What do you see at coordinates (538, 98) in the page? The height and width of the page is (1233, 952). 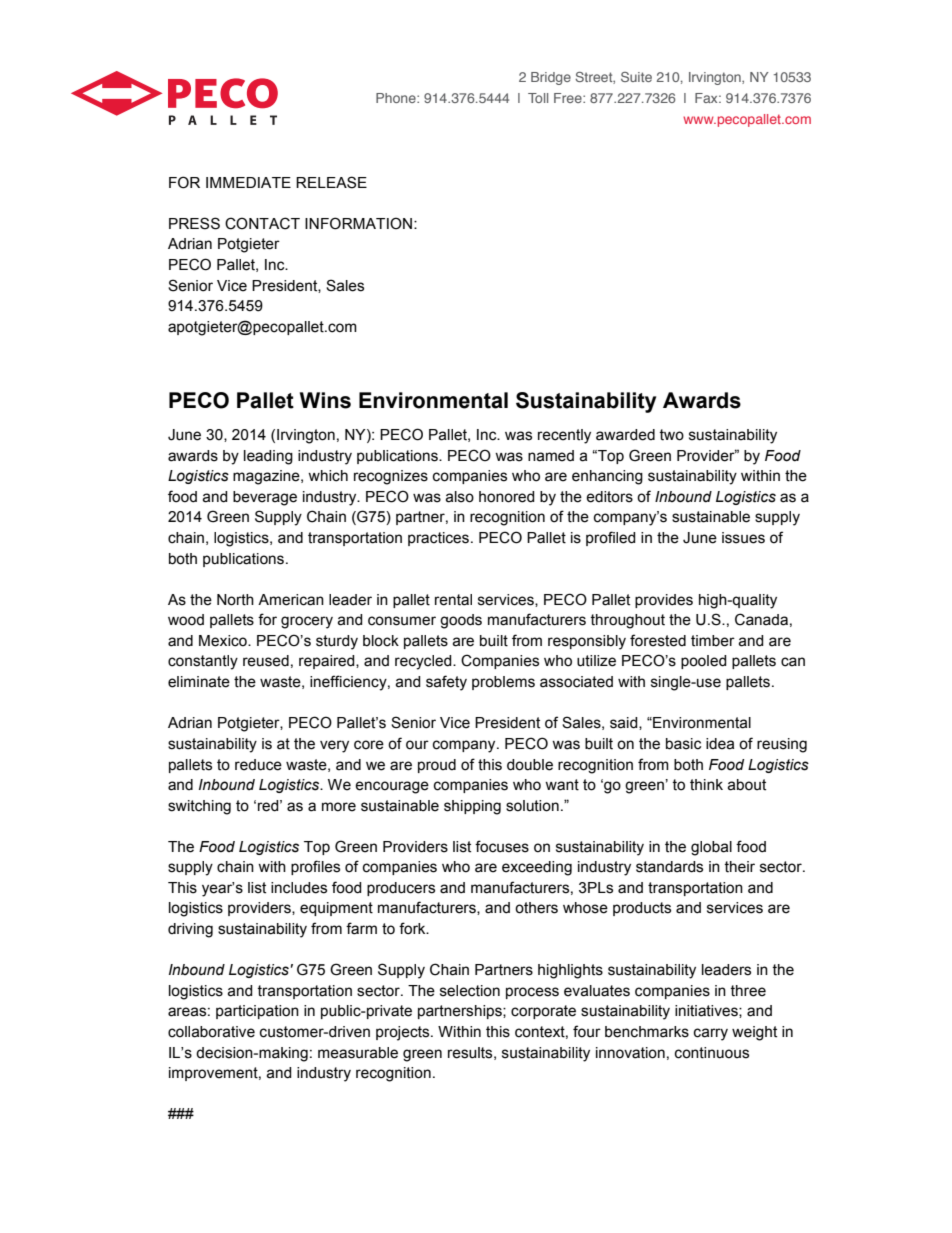 I see `Toll` at bounding box center [538, 98].
